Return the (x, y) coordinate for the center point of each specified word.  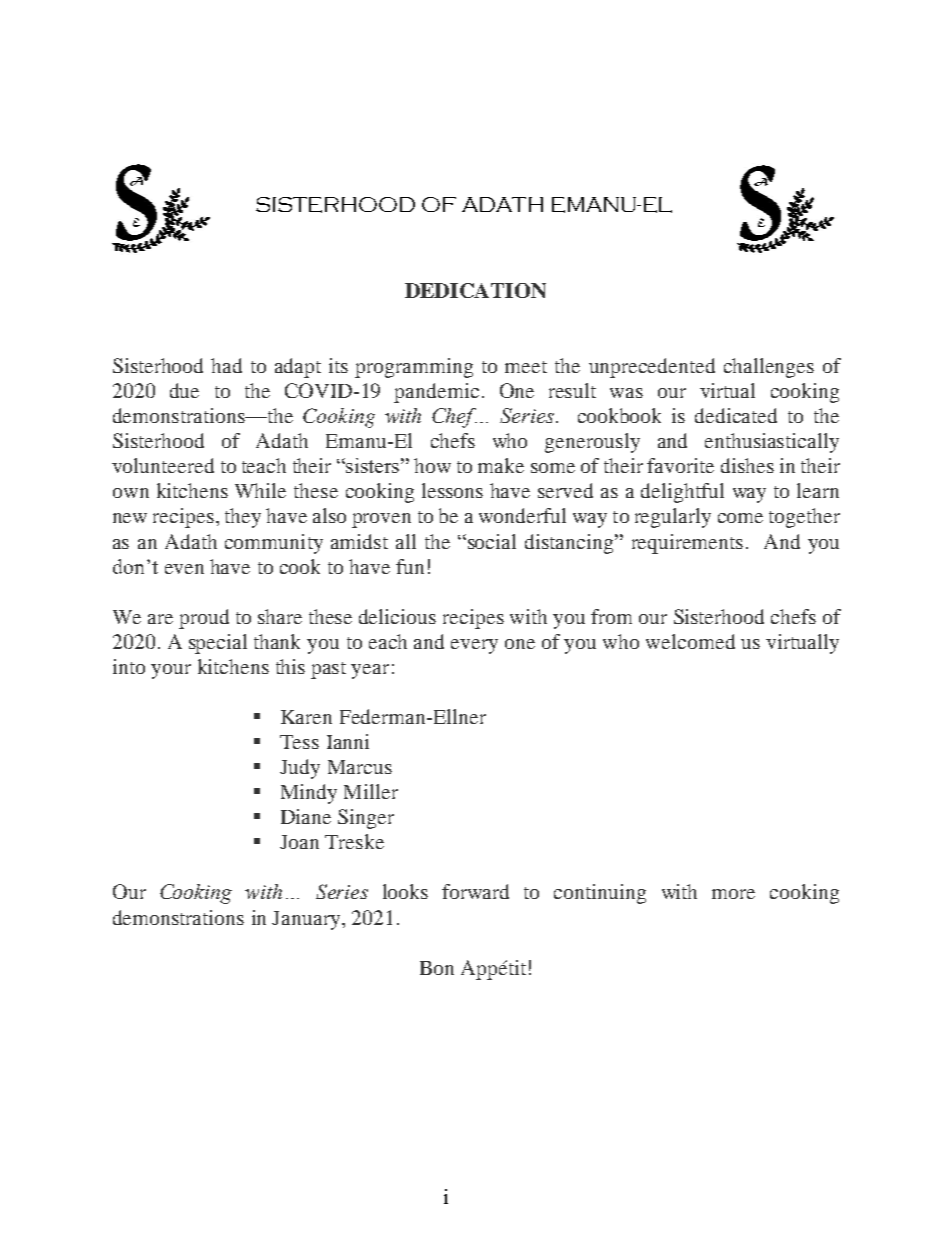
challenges (769, 368)
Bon (437, 968)
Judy (300, 769)
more (733, 894)
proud (204, 619)
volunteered (163, 465)
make (501, 465)
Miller (371, 791)
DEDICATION (475, 290)
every (474, 646)
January (307, 920)
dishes (747, 465)
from (611, 616)
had (226, 365)
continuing (600, 894)
